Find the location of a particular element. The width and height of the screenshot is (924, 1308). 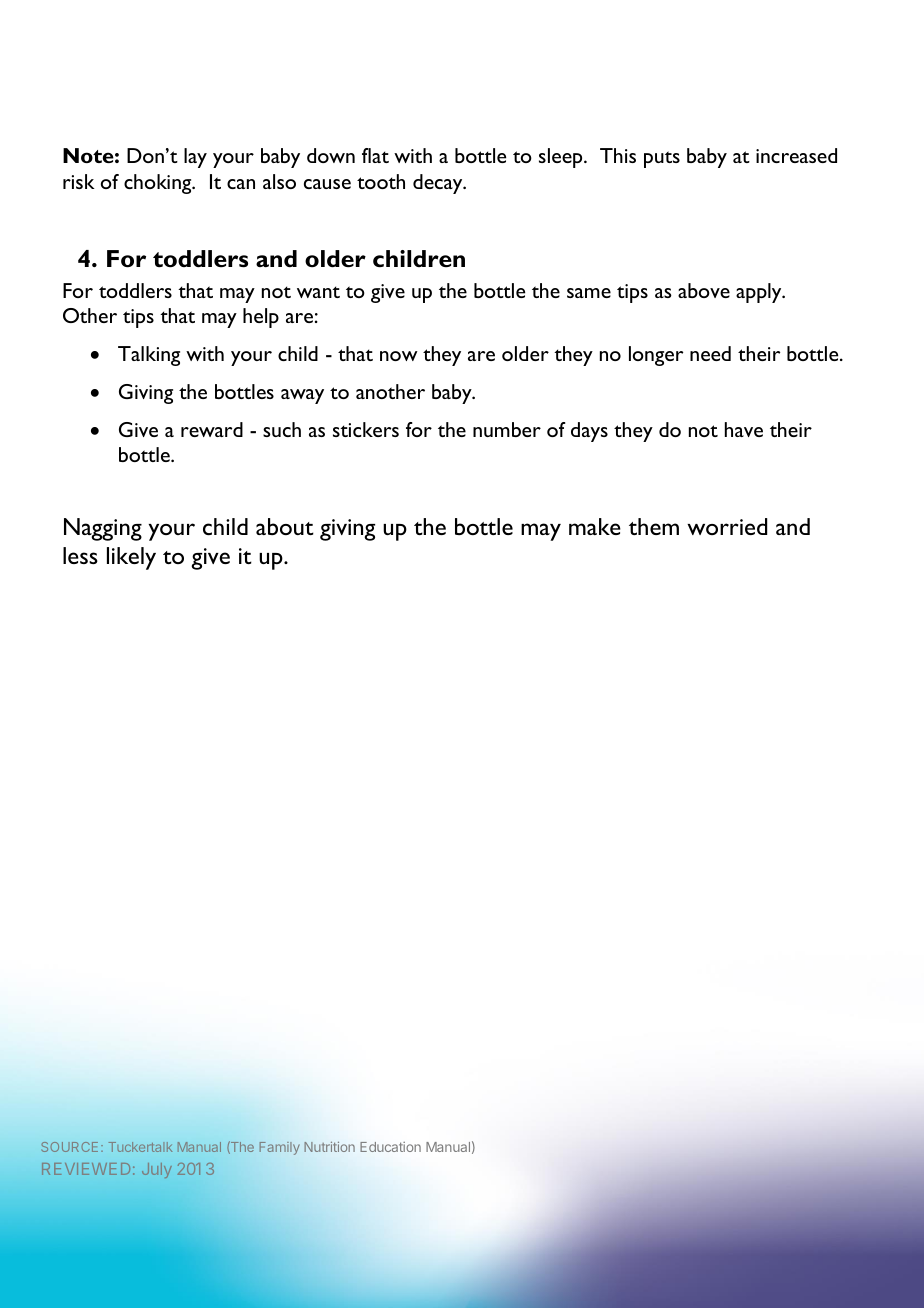

July is located at coordinates (157, 1170).
